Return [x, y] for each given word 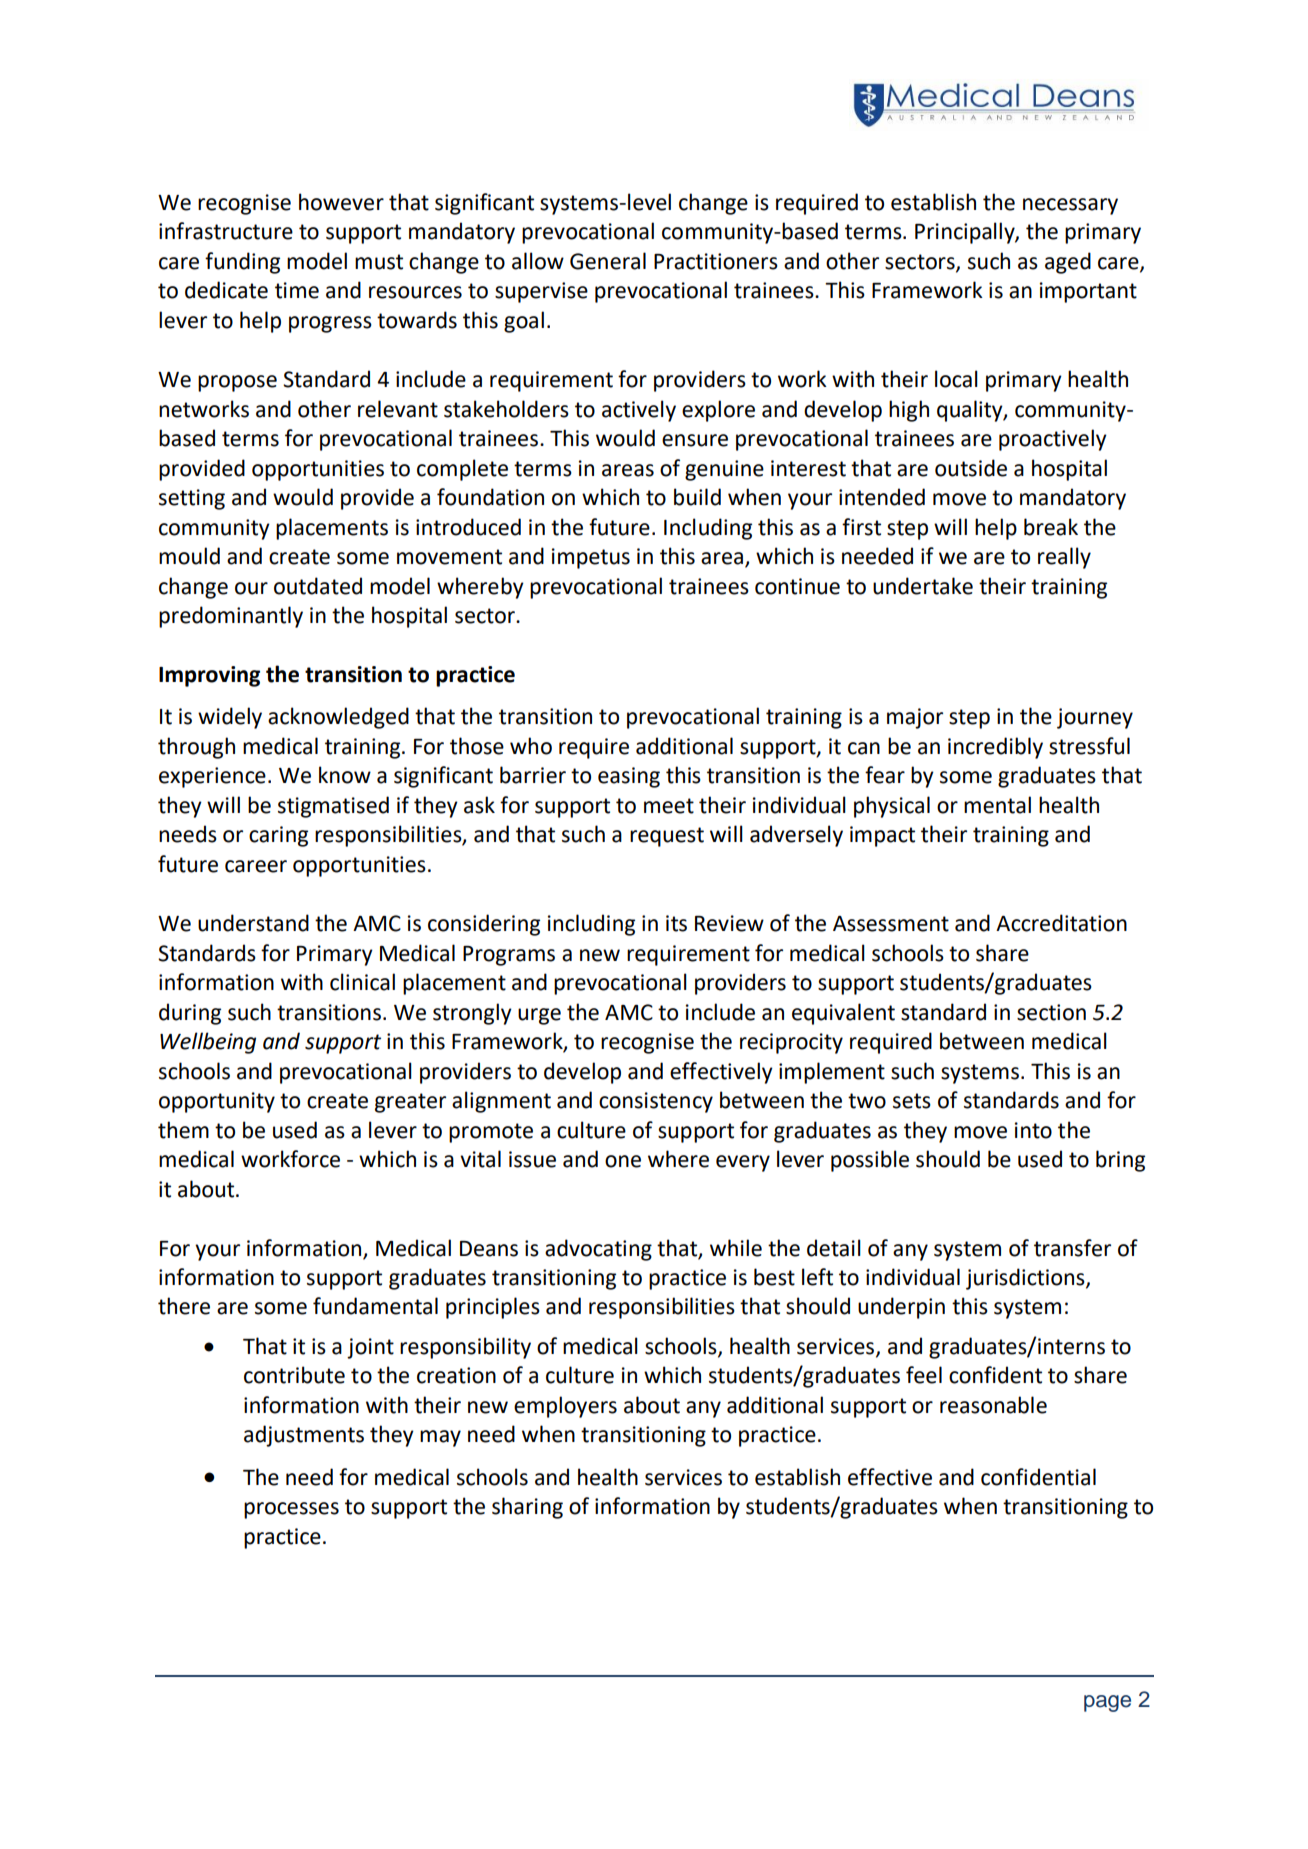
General [608, 261]
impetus [591, 558]
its [676, 923]
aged [1068, 263]
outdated [318, 586]
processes [291, 1510]
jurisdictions [1026, 1279]
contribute [294, 1375]
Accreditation [1061, 923]
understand [253, 923]
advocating [598, 1250]
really [1064, 558]
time [297, 290]
